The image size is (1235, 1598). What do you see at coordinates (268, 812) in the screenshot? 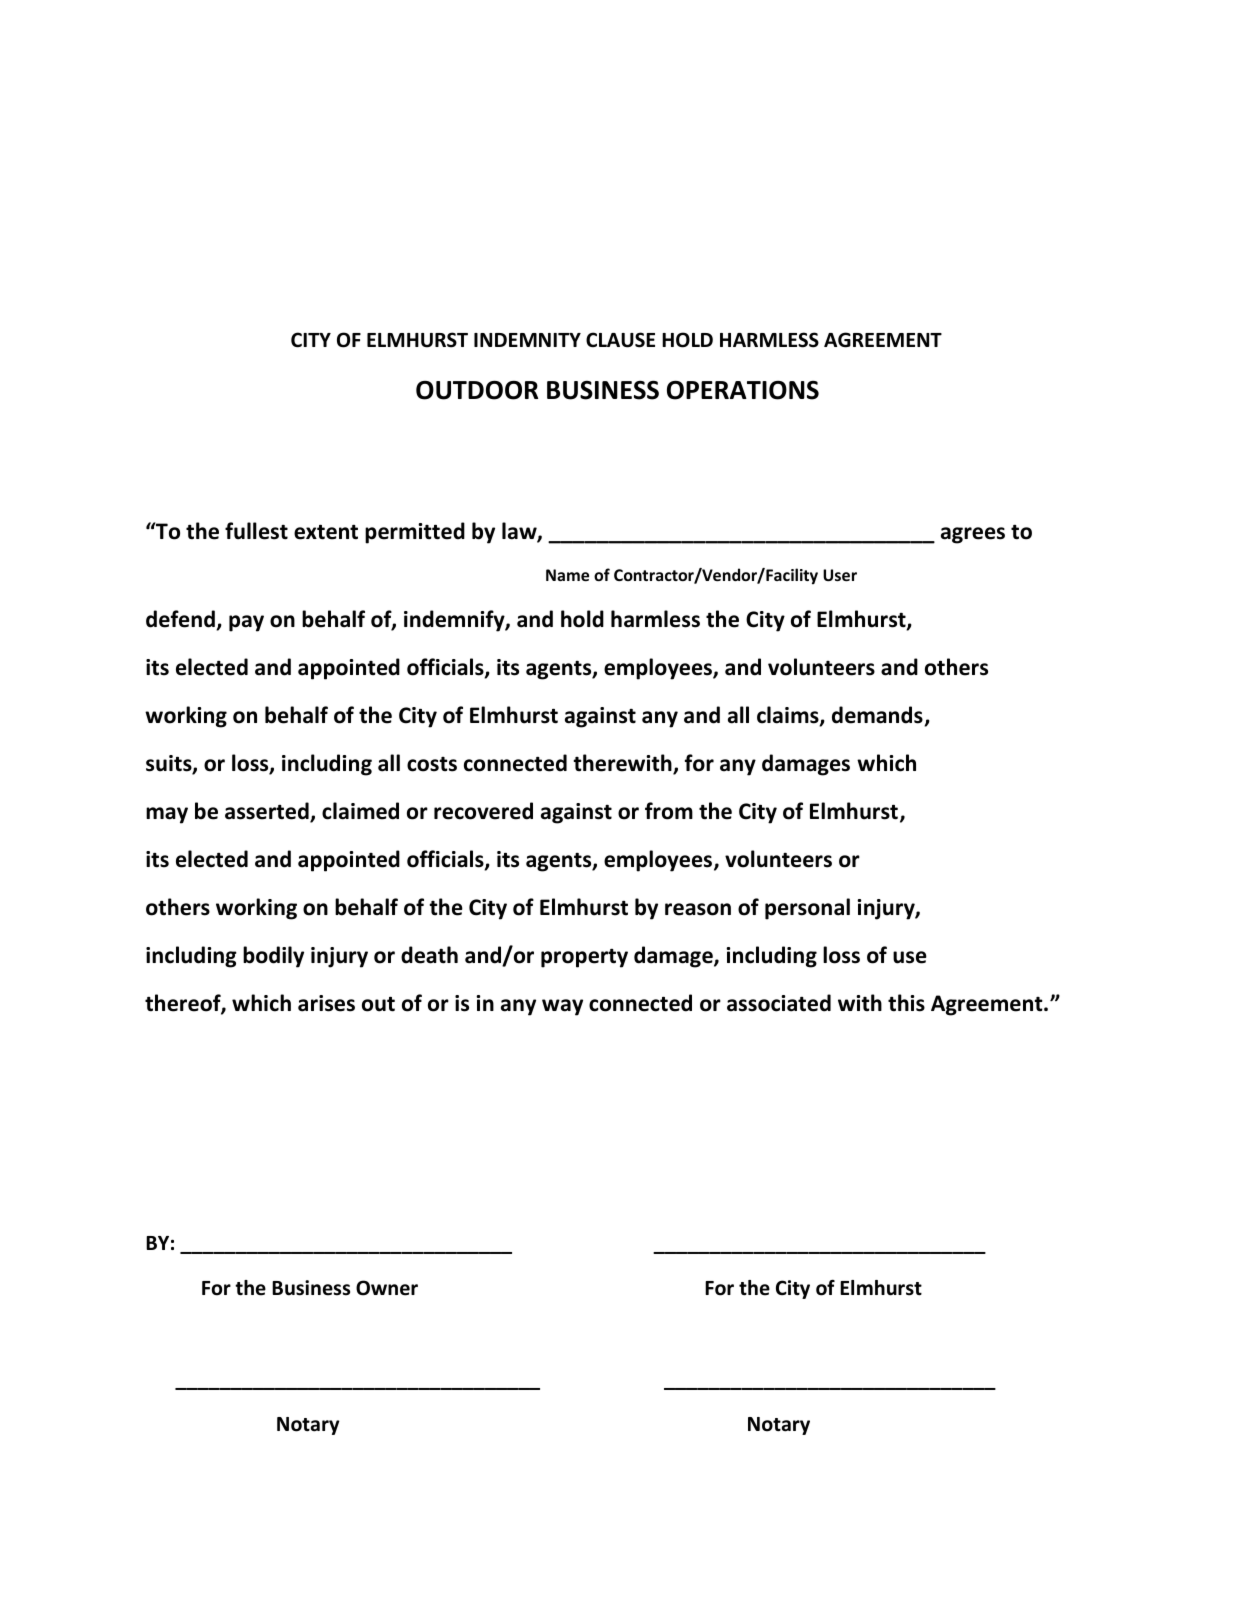
I see `asserted` at bounding box center [268, 812].
